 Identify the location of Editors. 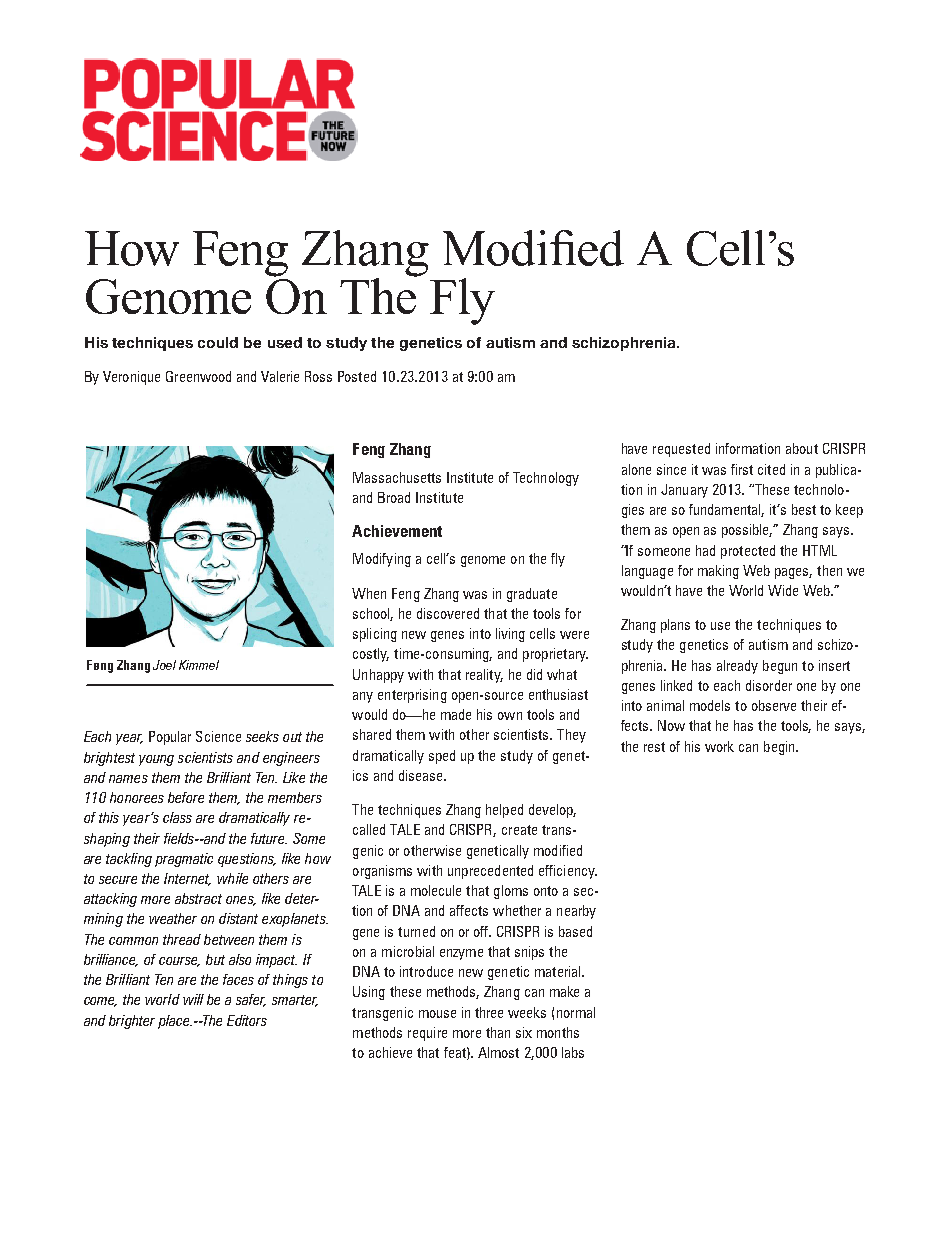
(247, 1020).
